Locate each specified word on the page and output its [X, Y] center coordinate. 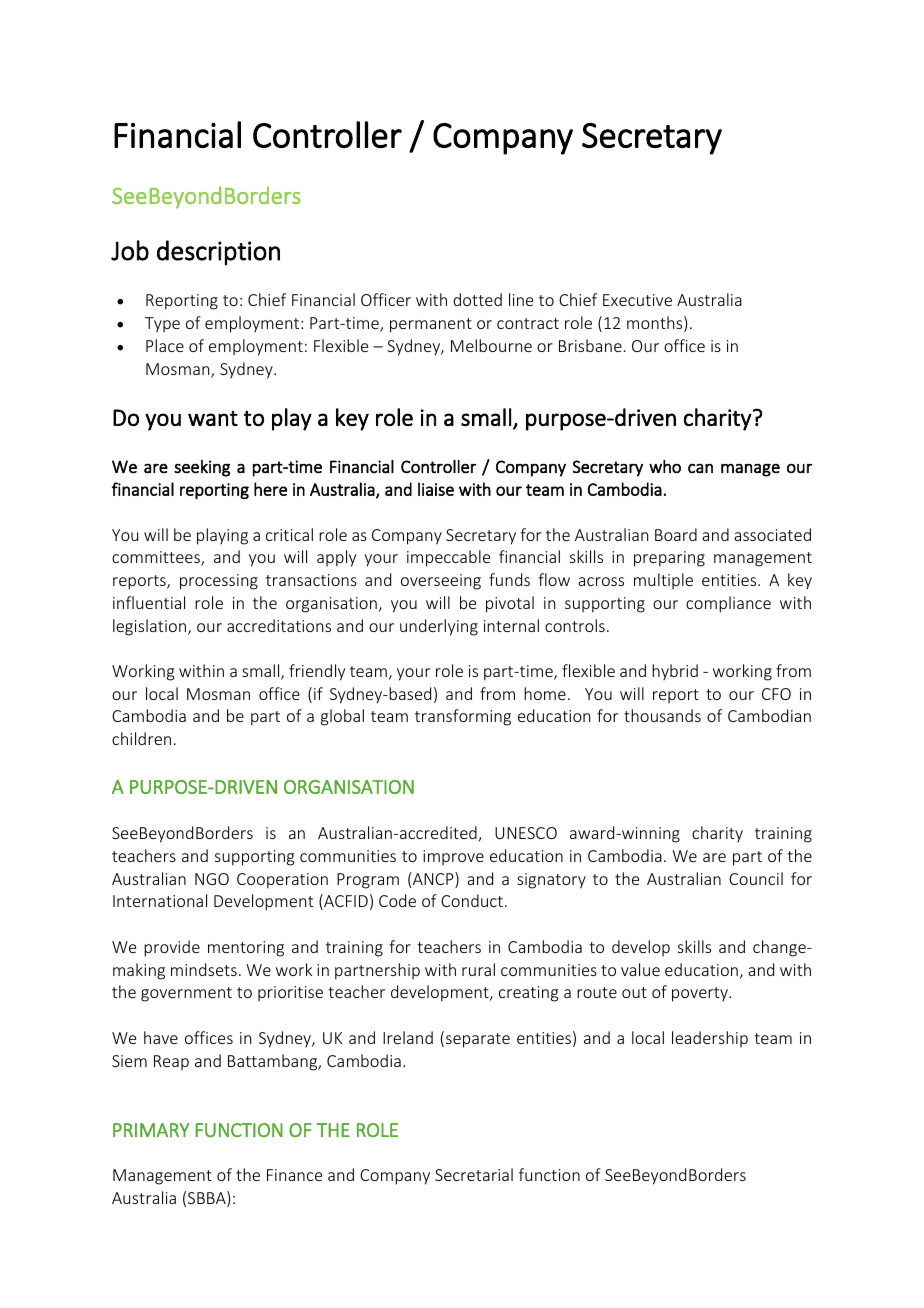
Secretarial [474, 1174]
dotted [477, 299]
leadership [710, 1039]
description [218, 253]
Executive [637, 300]
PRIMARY [151, 1130]
